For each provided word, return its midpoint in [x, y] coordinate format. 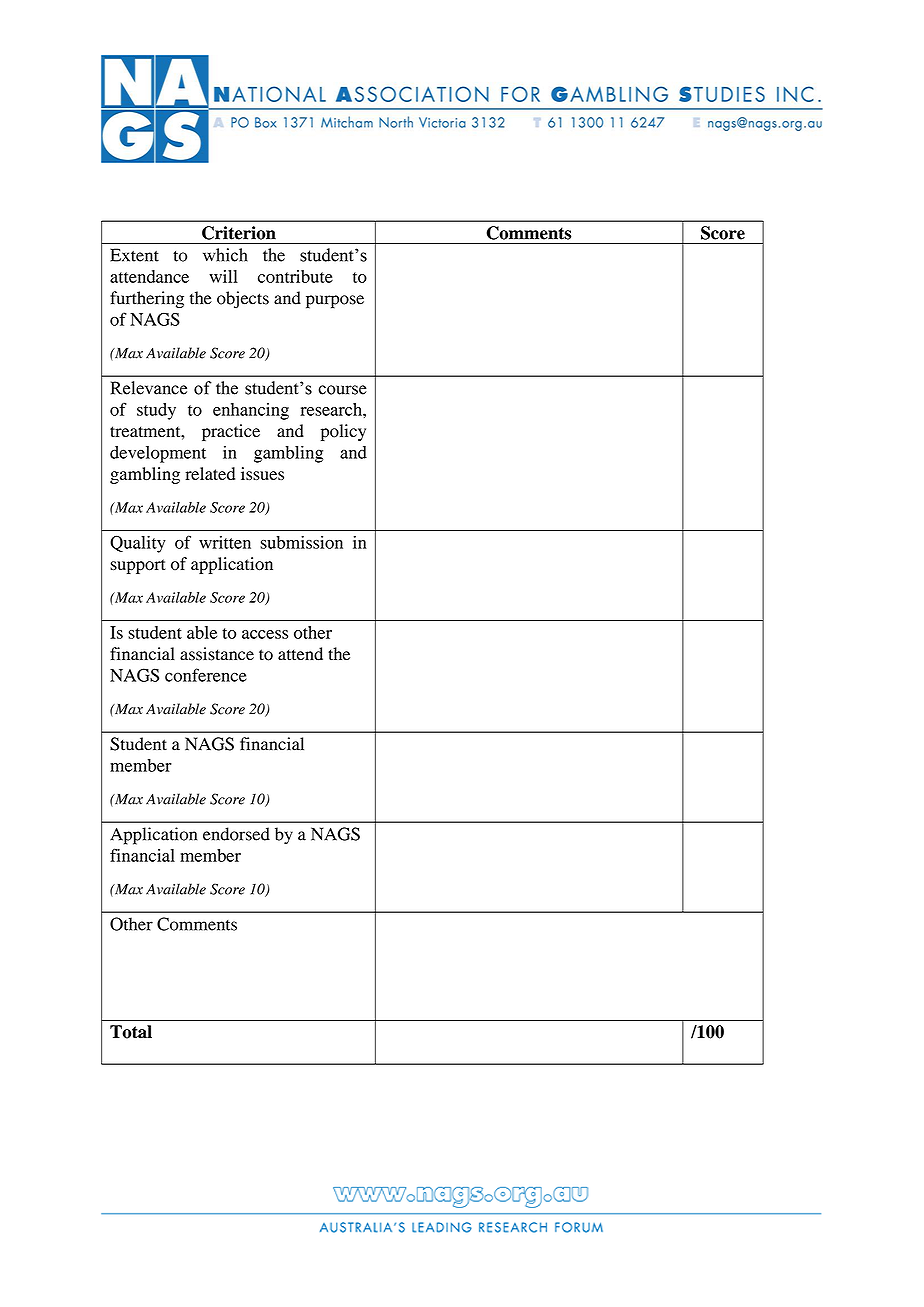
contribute [295, 276]
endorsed [236, 834]
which [225, 255]
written [225, 542]
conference [206, 675]
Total [131, 1032]
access [265, 634]
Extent [134, 255]
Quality [138, 544]
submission [301, 542]
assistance [217, 654]
